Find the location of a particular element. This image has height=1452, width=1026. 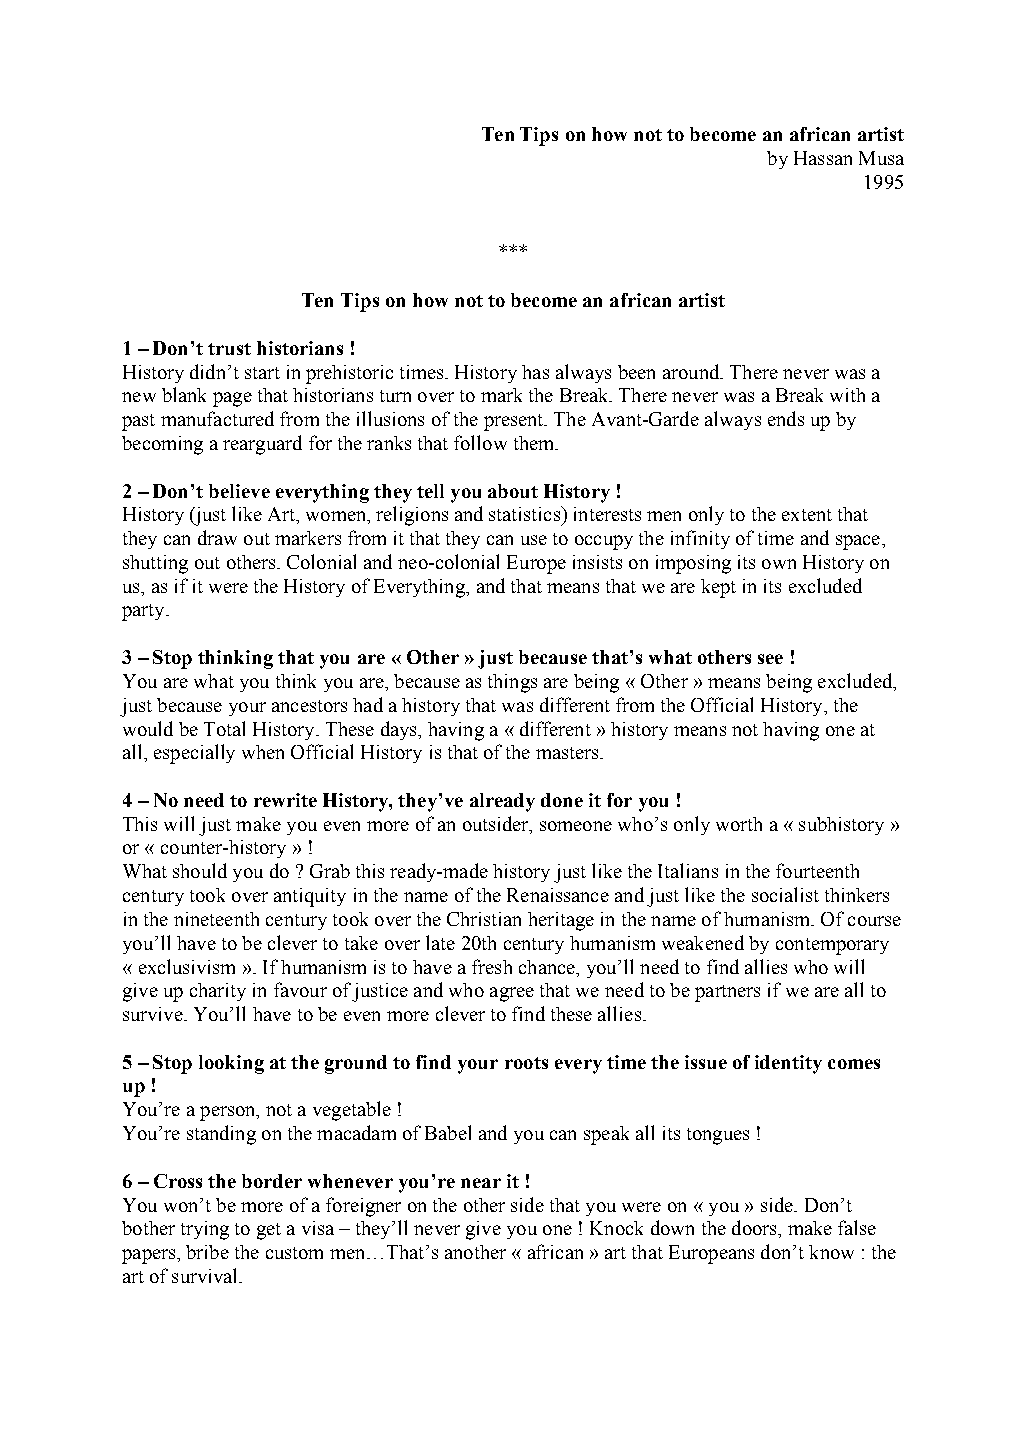

Total is located at coordinates (224, 728).
